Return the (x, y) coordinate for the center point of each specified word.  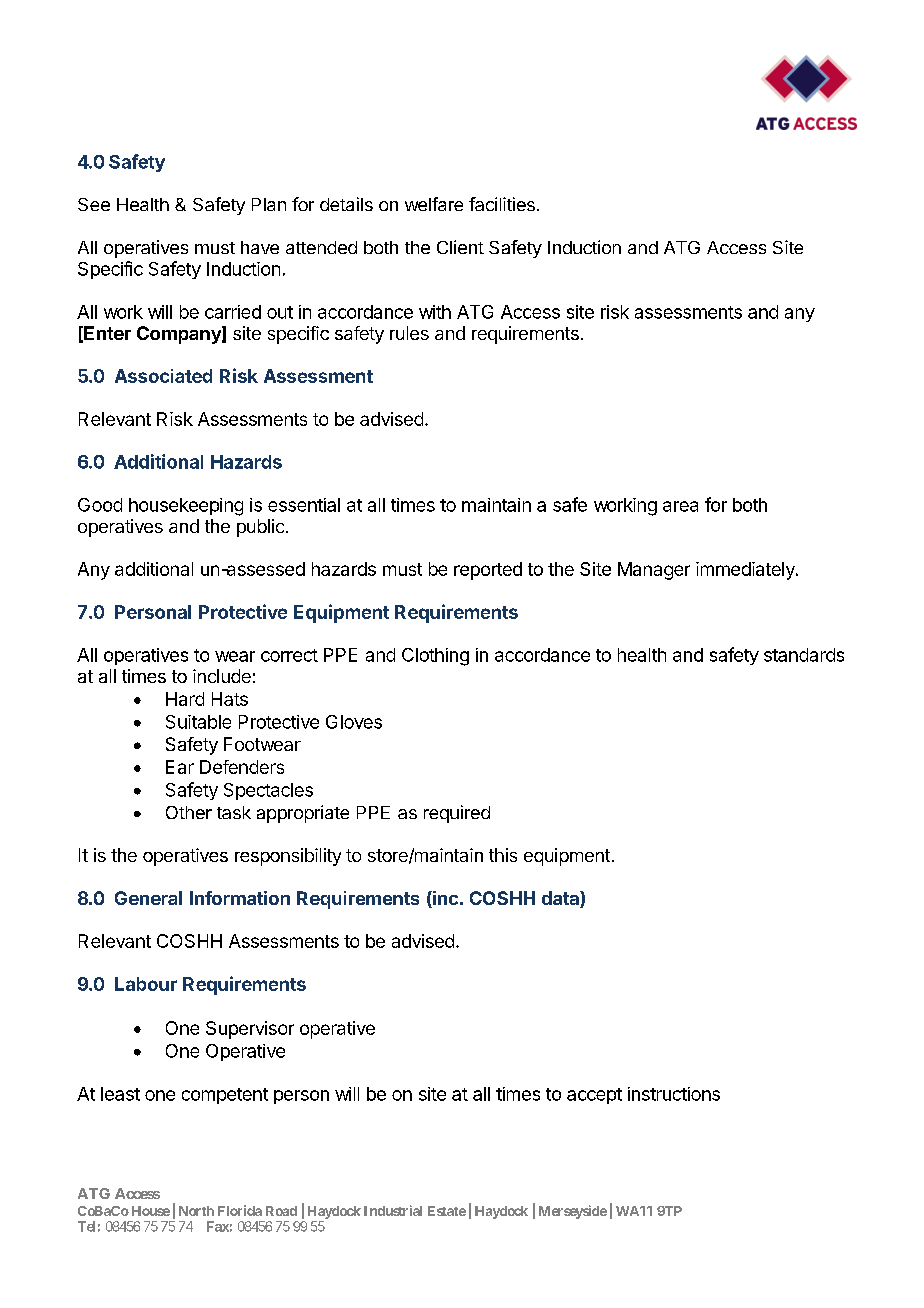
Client (460, 247)
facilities (502, 204)
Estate (447, 1211)
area (680, 506)
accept (594, 1096)
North (196, 1211)
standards (804, 655)
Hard (185, 699)
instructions (674, 1094)
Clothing (435, 657)
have (260, 247)
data (561, 899)
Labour (146, 984)
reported (488, 571)
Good (100, 505)
